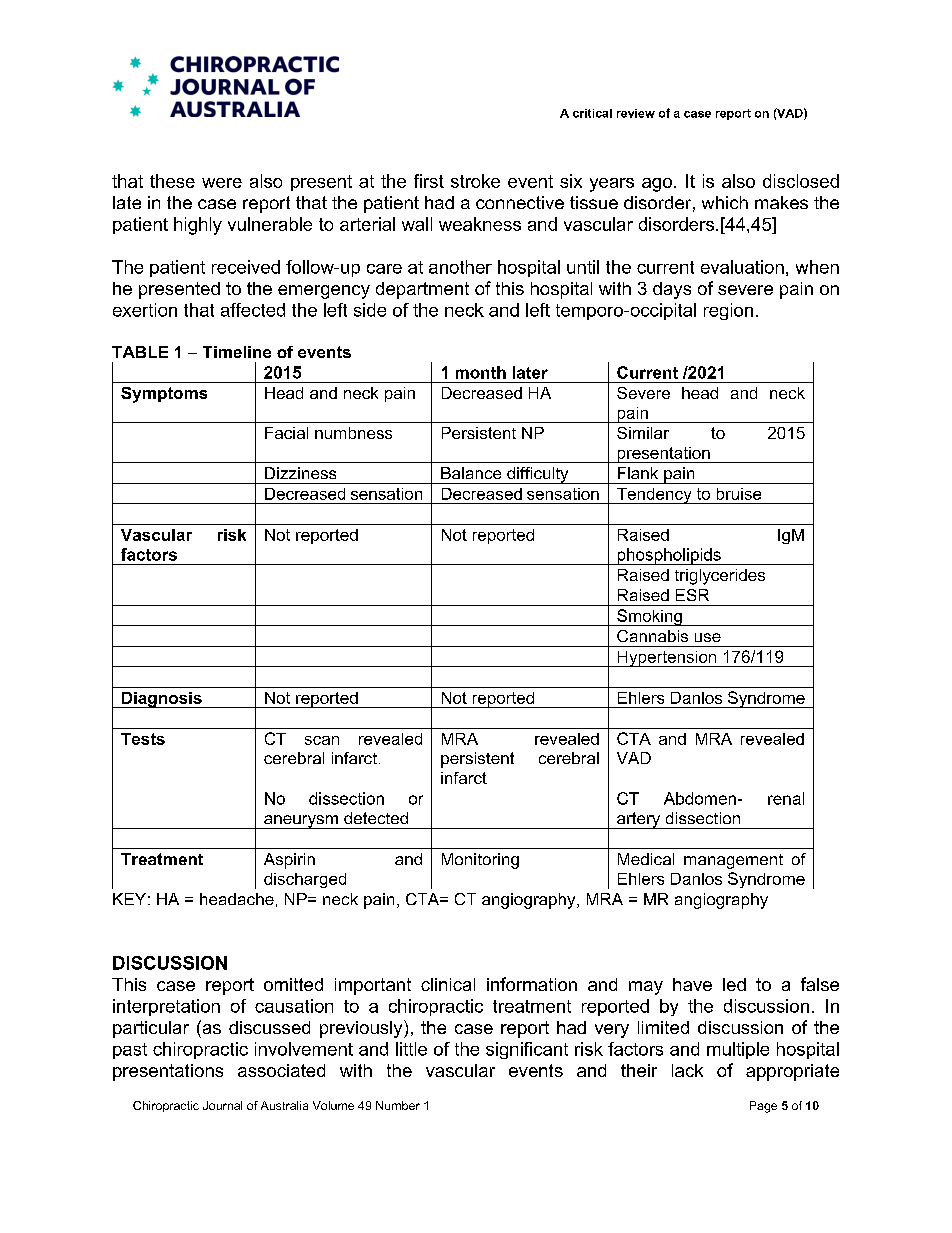 This screenshot has height=1233, width=952. I want to click on Journal, so click(222, 1105).
